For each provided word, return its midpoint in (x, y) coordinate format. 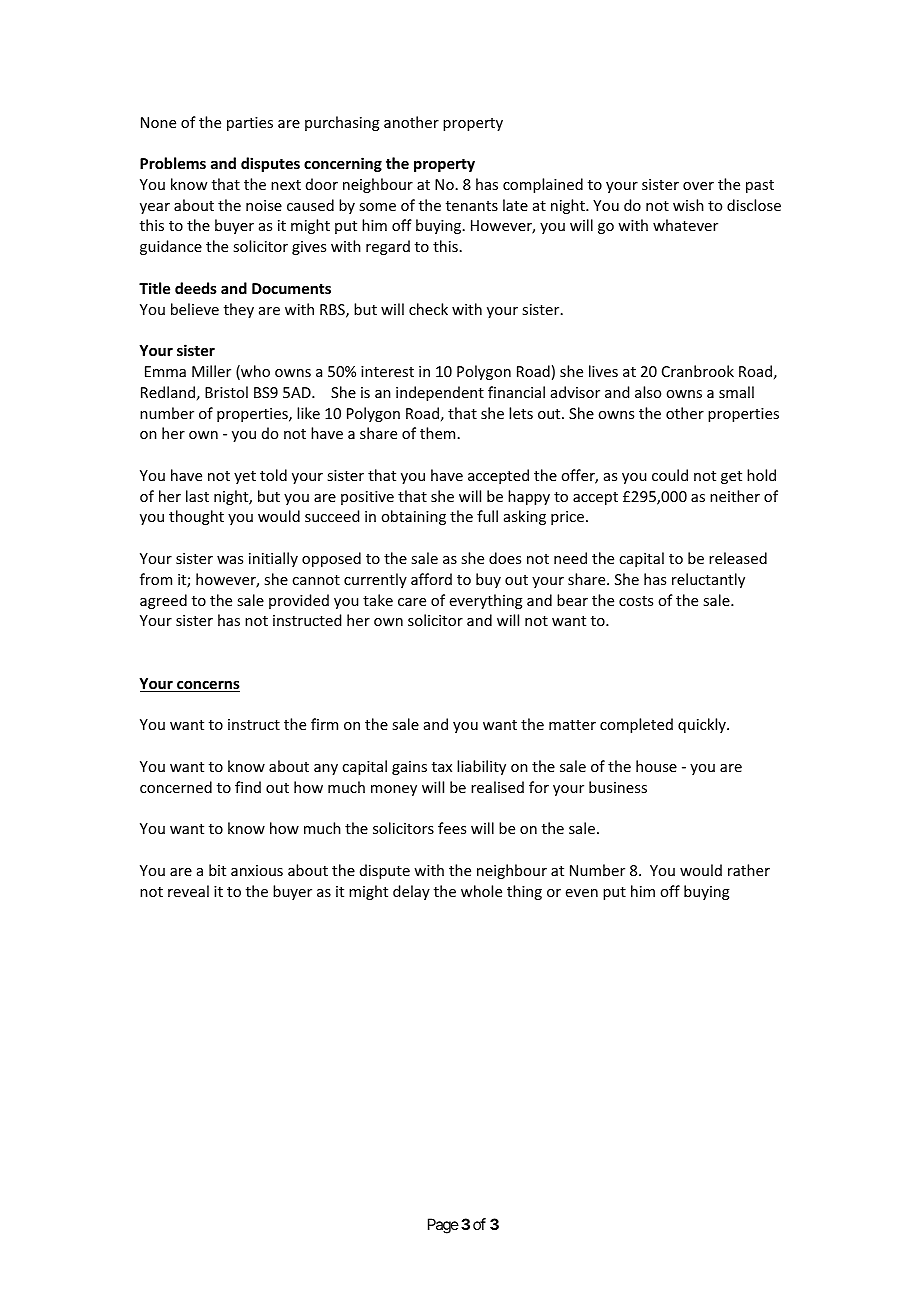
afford (431, 579)
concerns (207, 686)
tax (442, 767)
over (698, 186)
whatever (685, 225)
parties (250, 124)
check (428, 309)
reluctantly (708, 580)
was (230, 560)
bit (217, 870)
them (437, 433)
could (670, 475)
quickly (703, 725)
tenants (472, 206)
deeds (196, 288)
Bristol (226, 392)
